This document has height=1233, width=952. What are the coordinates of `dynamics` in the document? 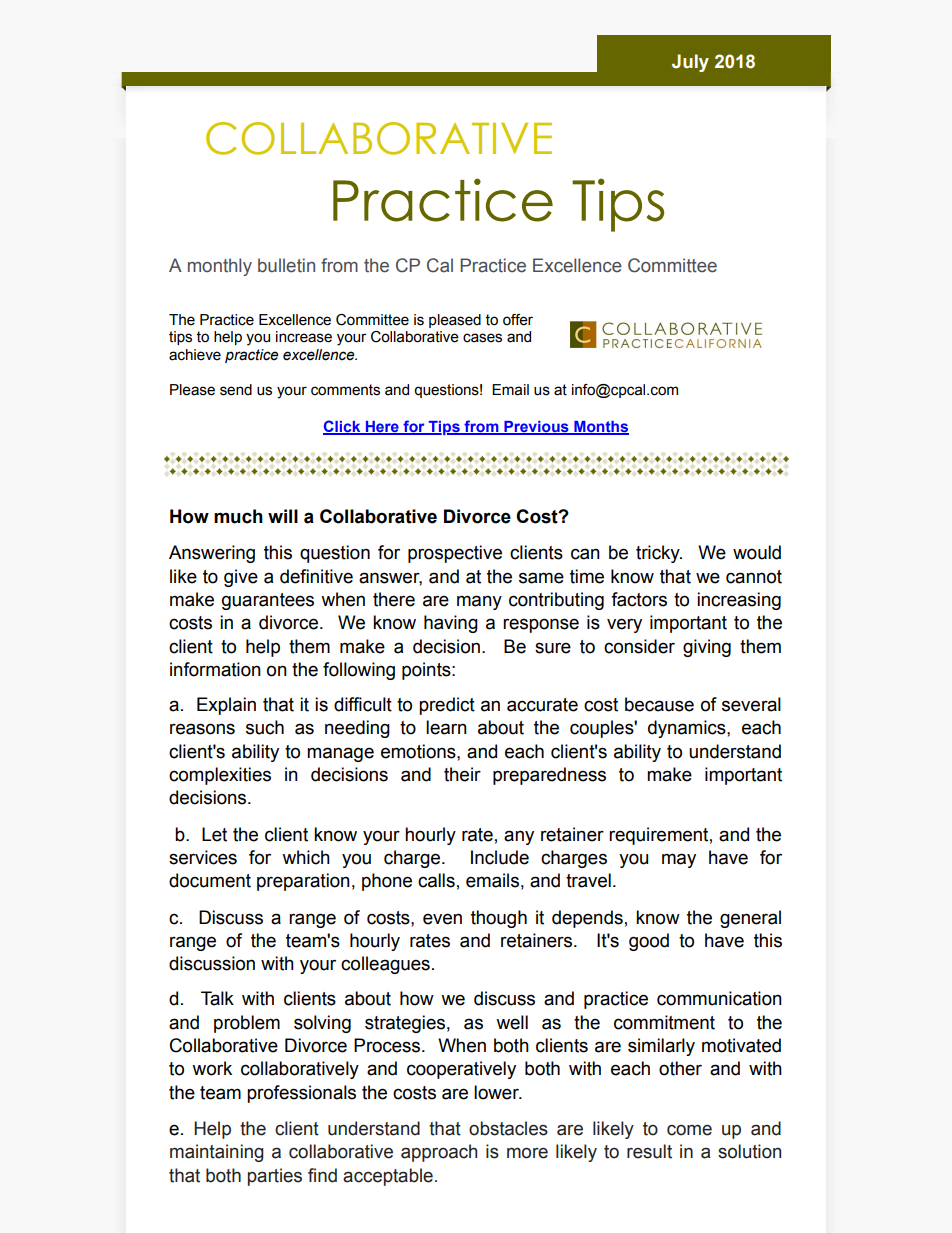 It's located at (688, 729).
